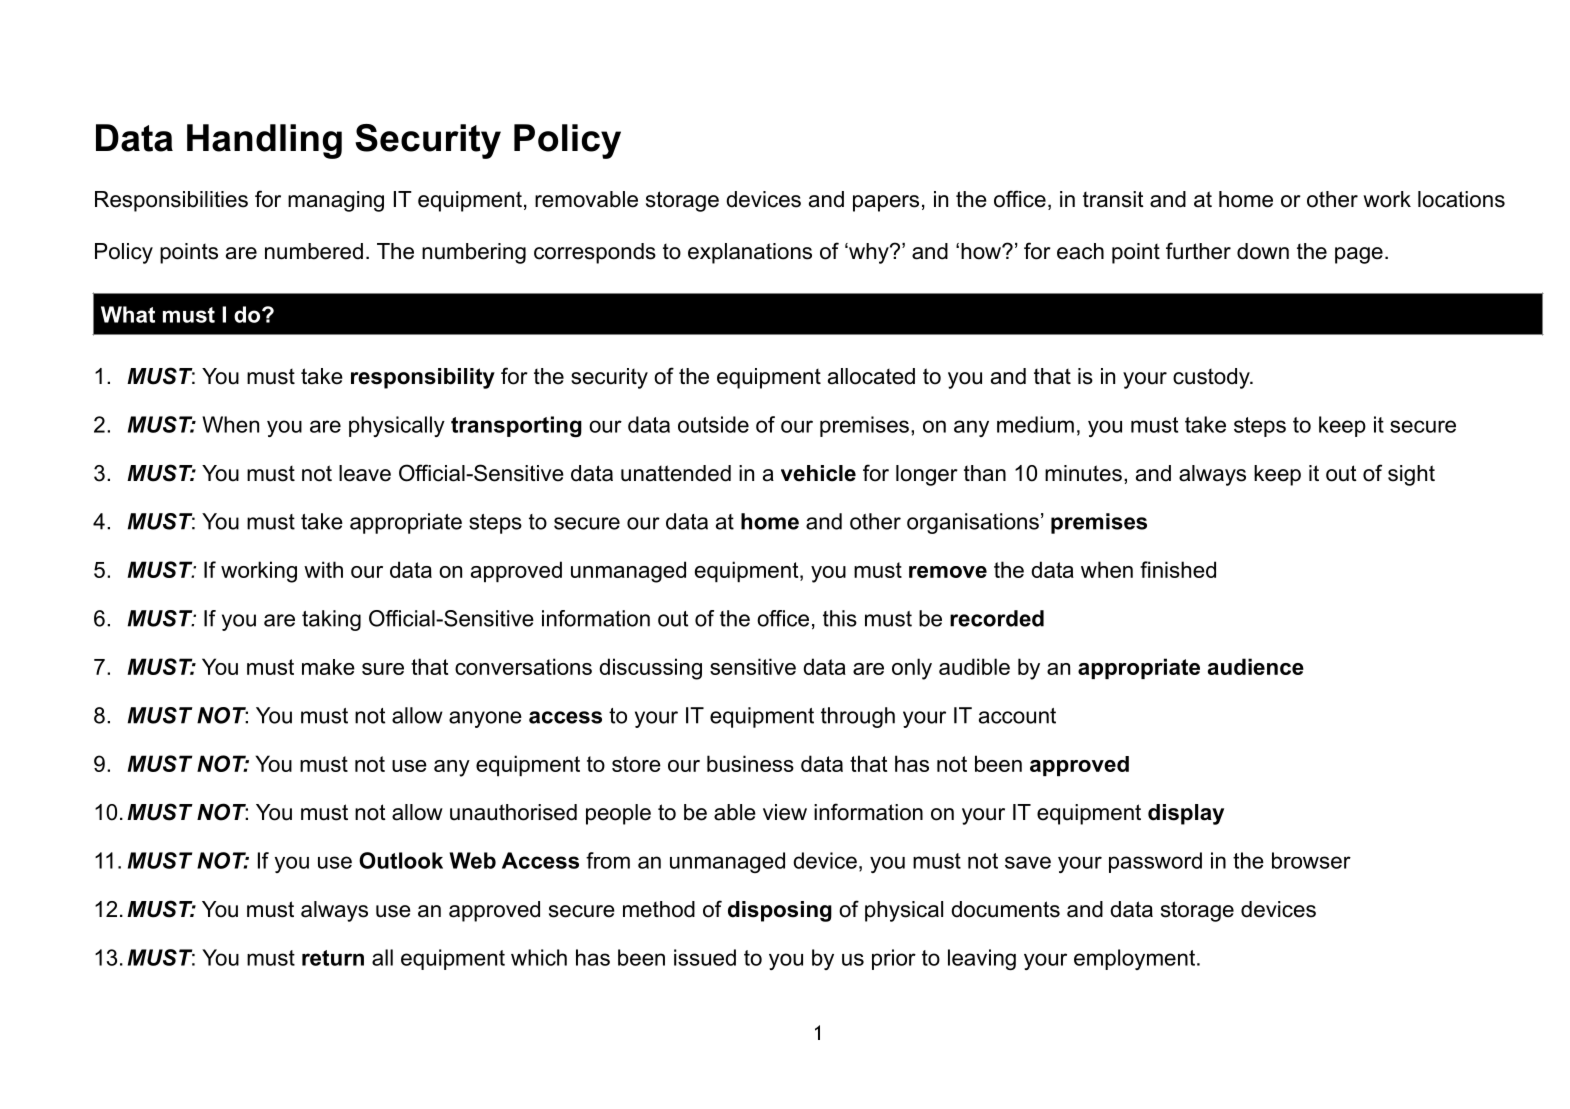 The width and height of the image is (1570, 1109). I want to click on make, so click(328, 667).
